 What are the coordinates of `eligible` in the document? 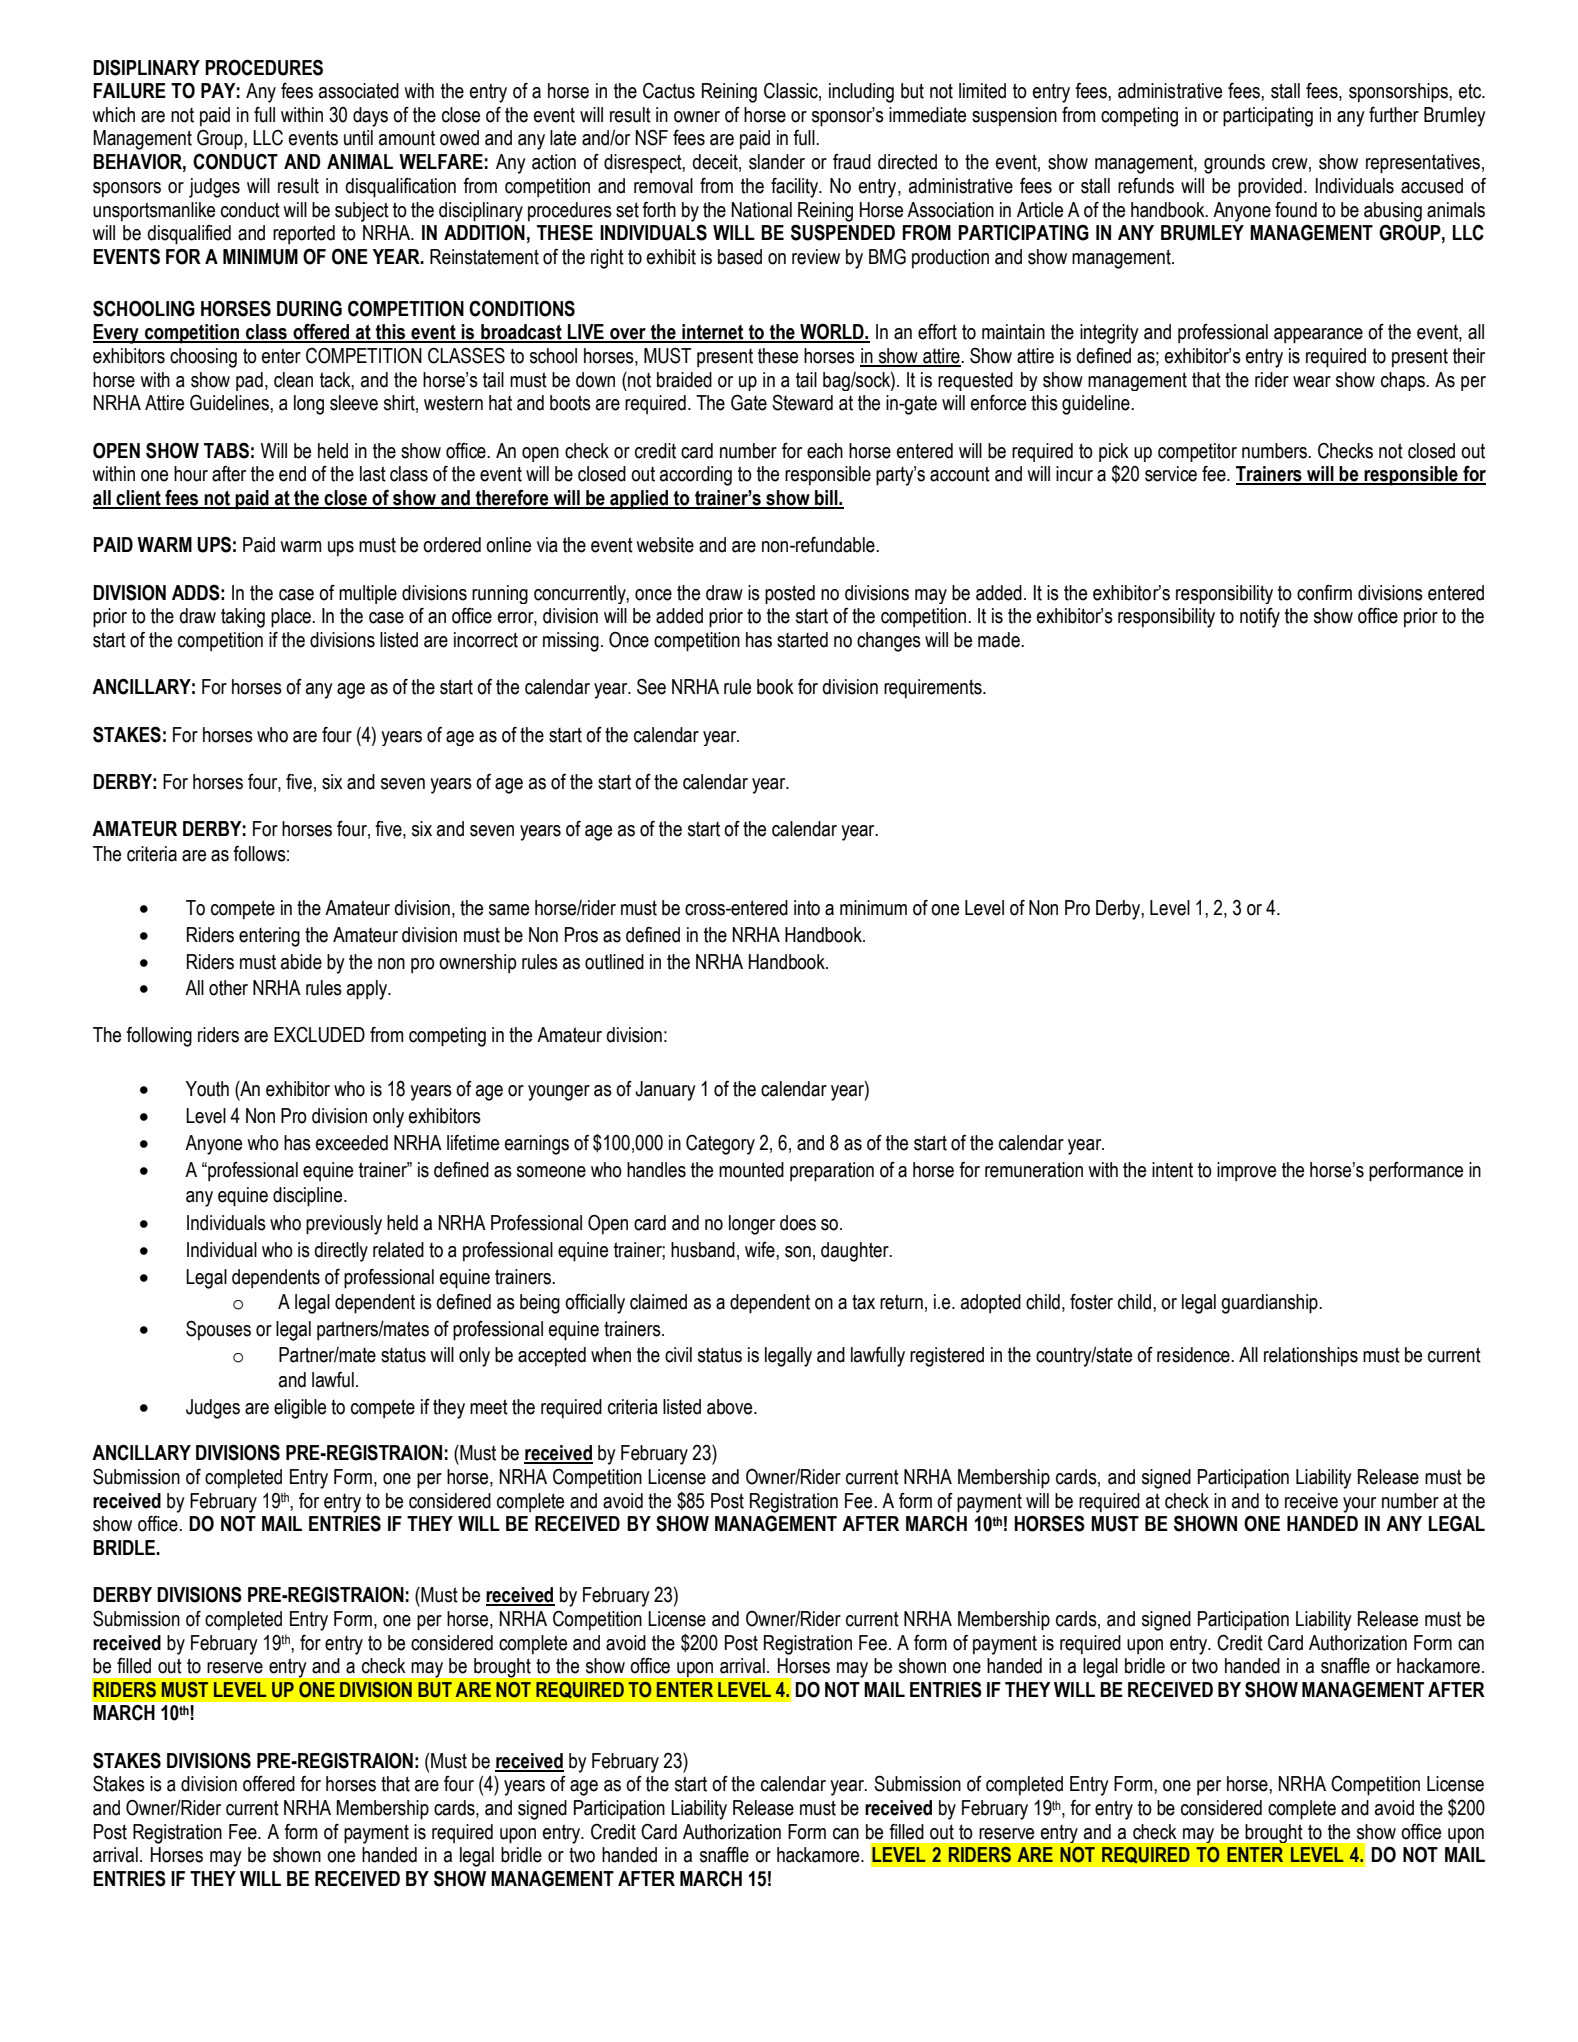 It's located at (300, 1409).
